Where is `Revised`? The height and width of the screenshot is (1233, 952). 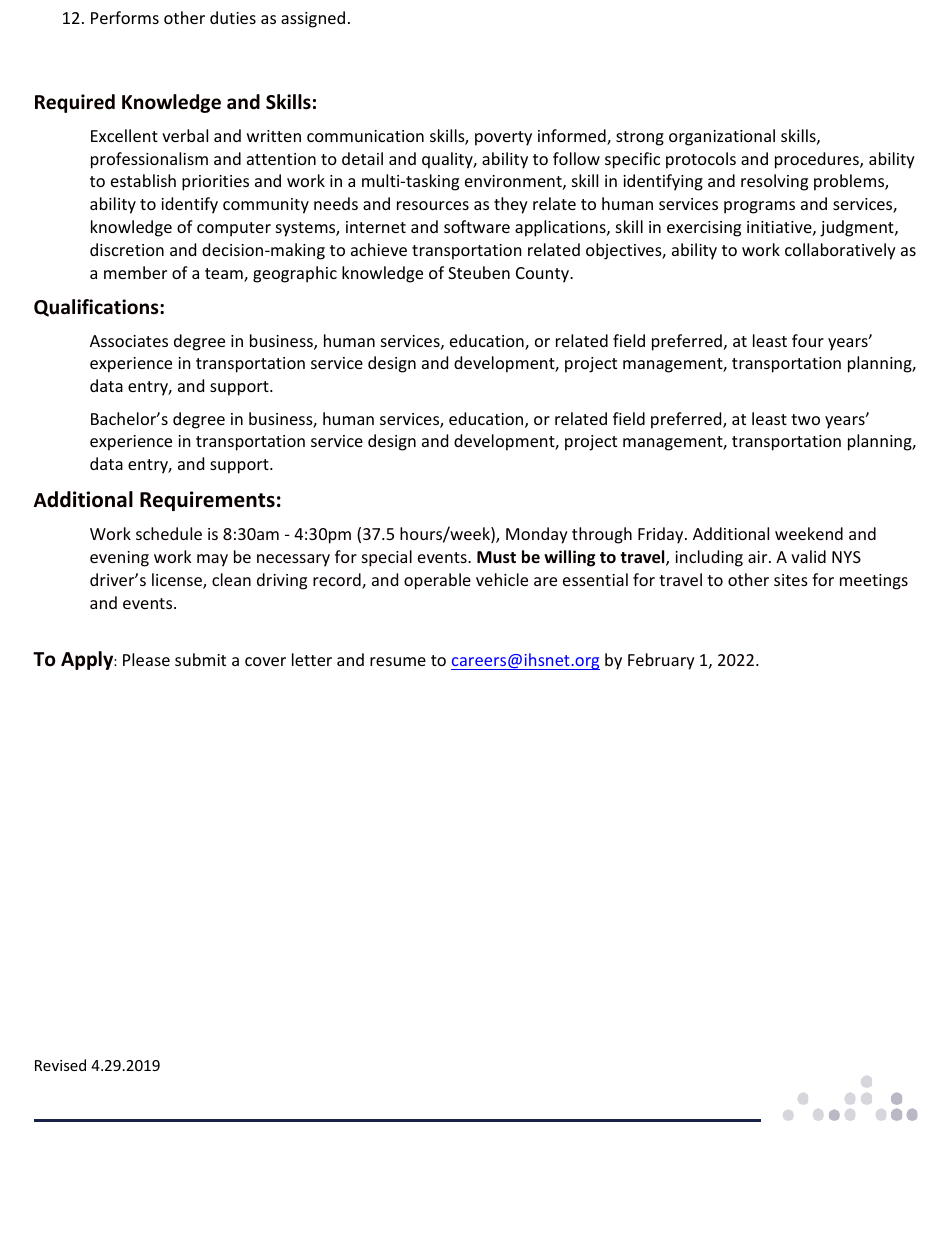
Revised is located at coordinates (60, 1065).
